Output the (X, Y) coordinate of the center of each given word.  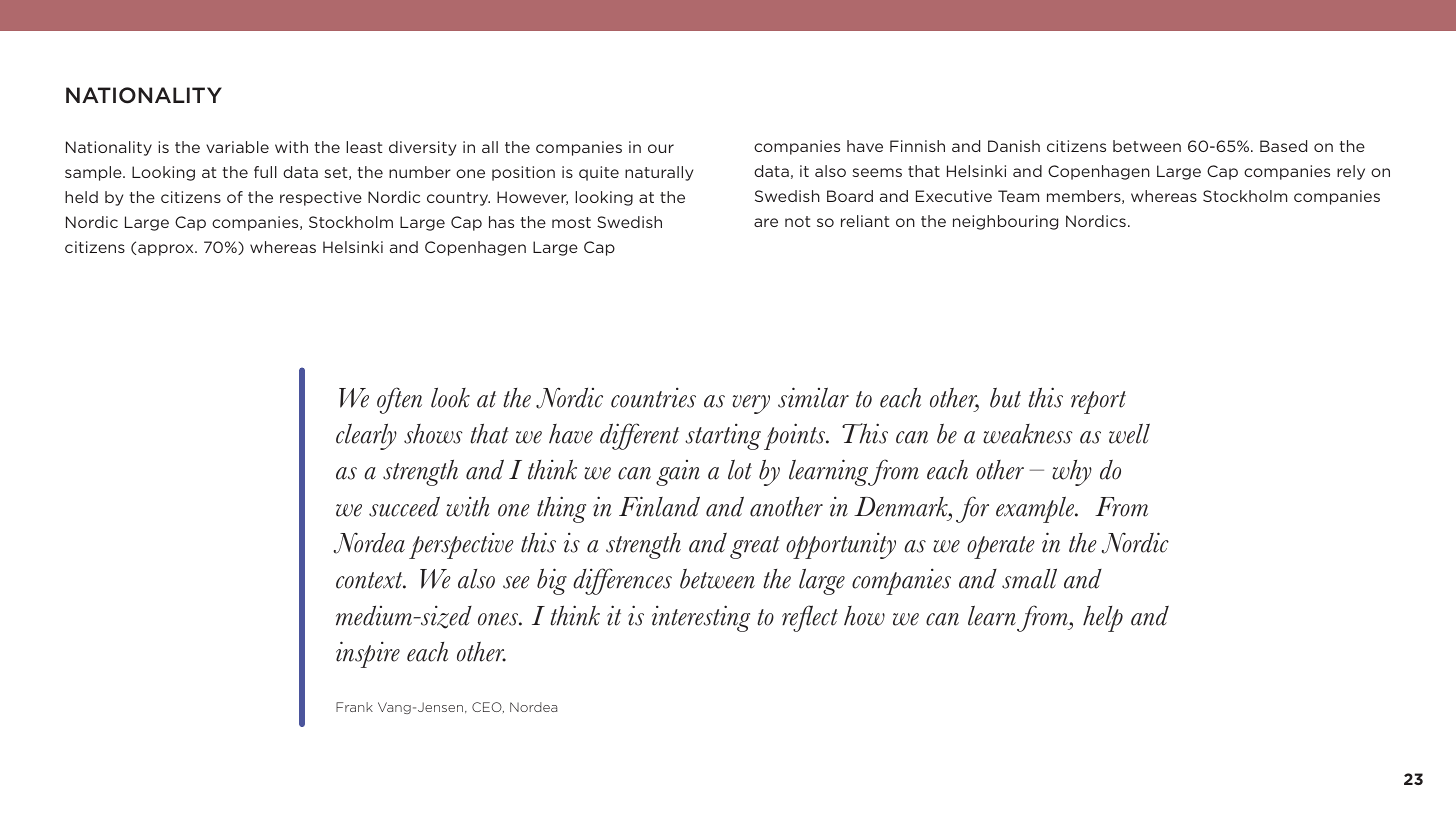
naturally (659, 173)
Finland (659, 506)
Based (1283, 146)
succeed (404, 506)
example (1036, 509)
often (399, 400)
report (1098, 402)
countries (653, 397)
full (265, 172)
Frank (354, 707)
